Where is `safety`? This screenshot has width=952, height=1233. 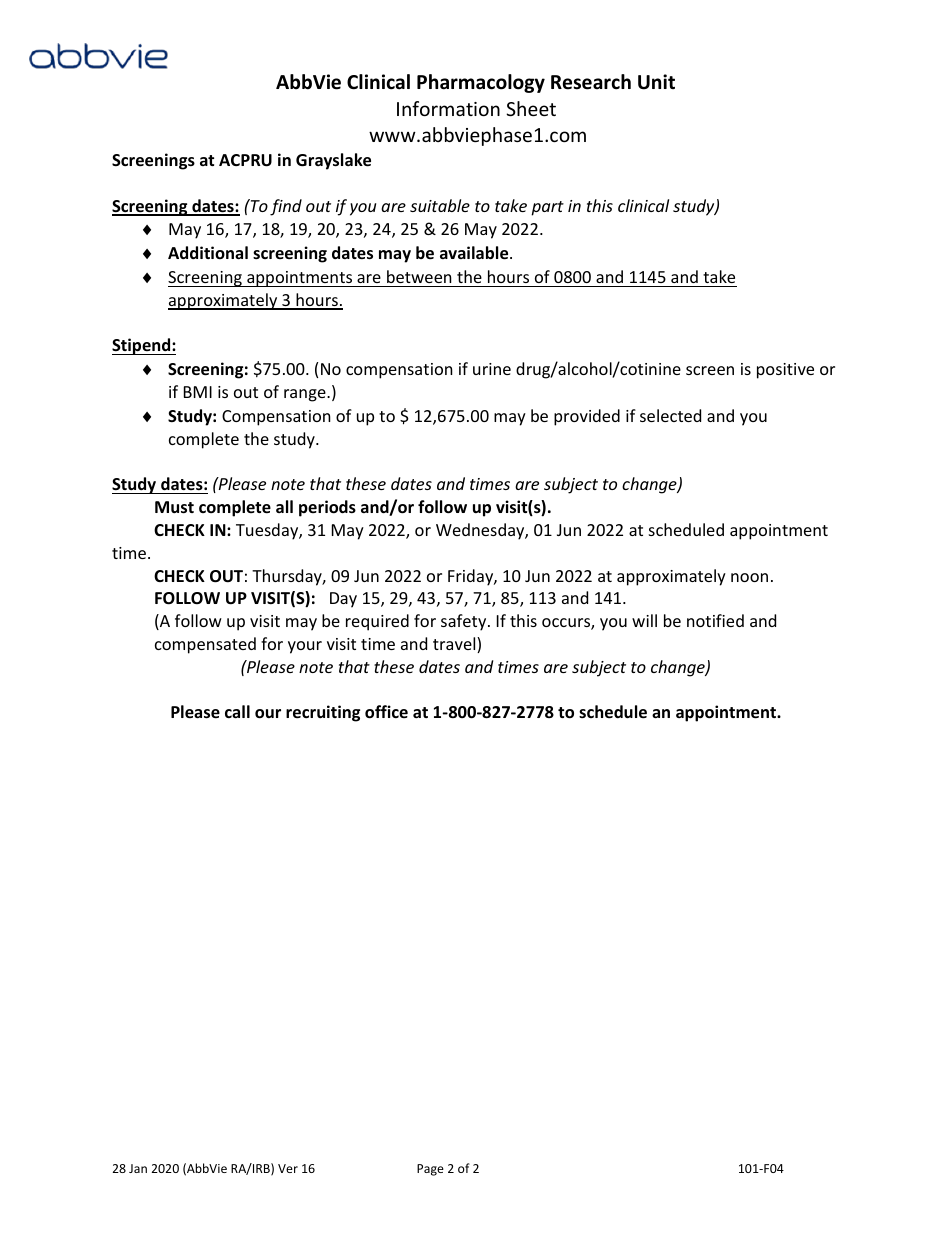 safety is located at coordinates (465, 622).
